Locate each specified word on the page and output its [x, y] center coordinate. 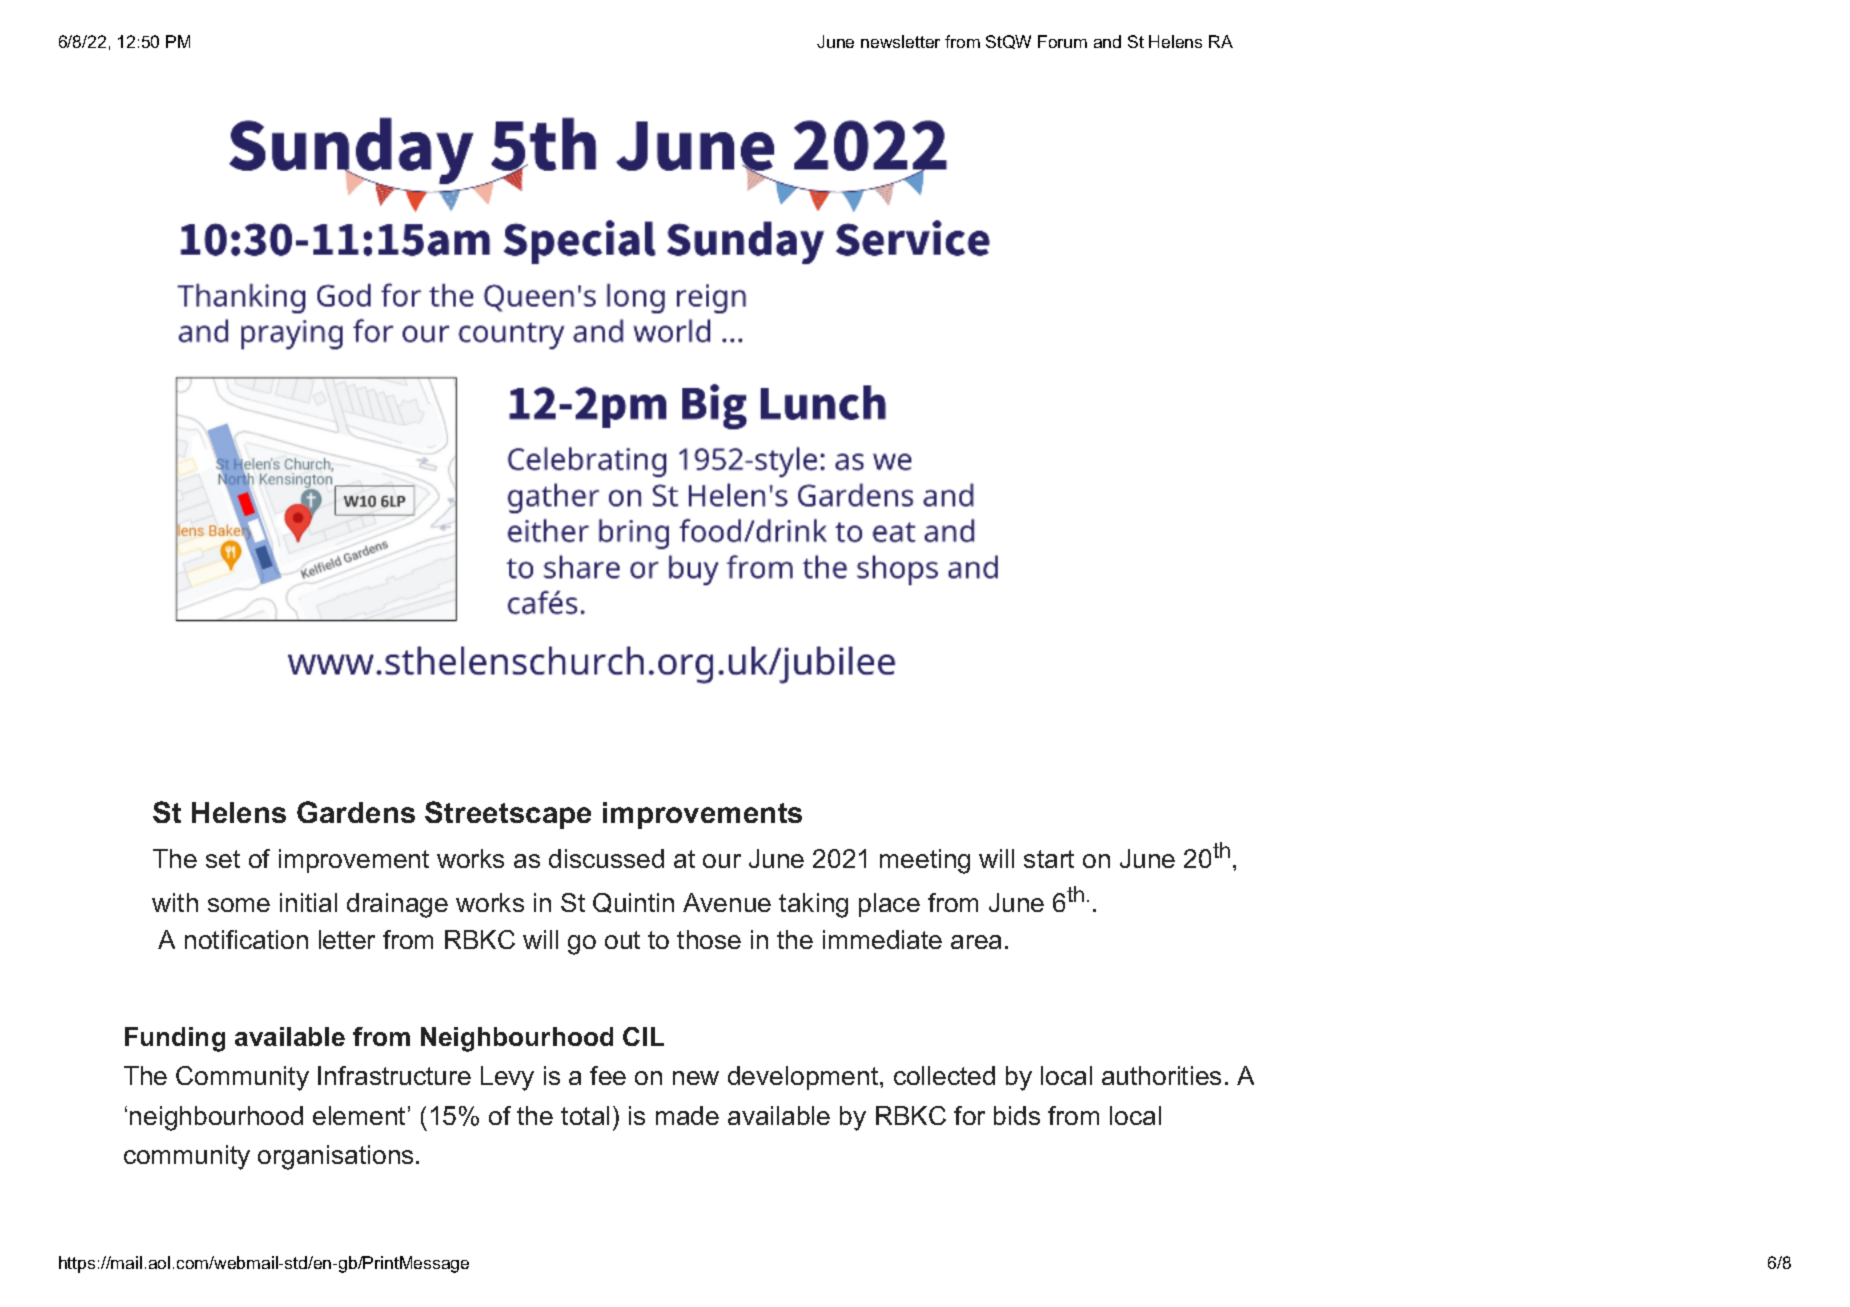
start [1049, 859]
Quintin [633, 903]
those [709, 939]
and [1107, 41]
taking [813, 905]
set [223, 859]
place [889, 905]
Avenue [727, 902]
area [976, 942]
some [239, 905]
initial [308, 902]
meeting [925, 861]
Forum [1062, 41]
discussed [606, 858]
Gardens [356, 812]
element [359, 1115]
